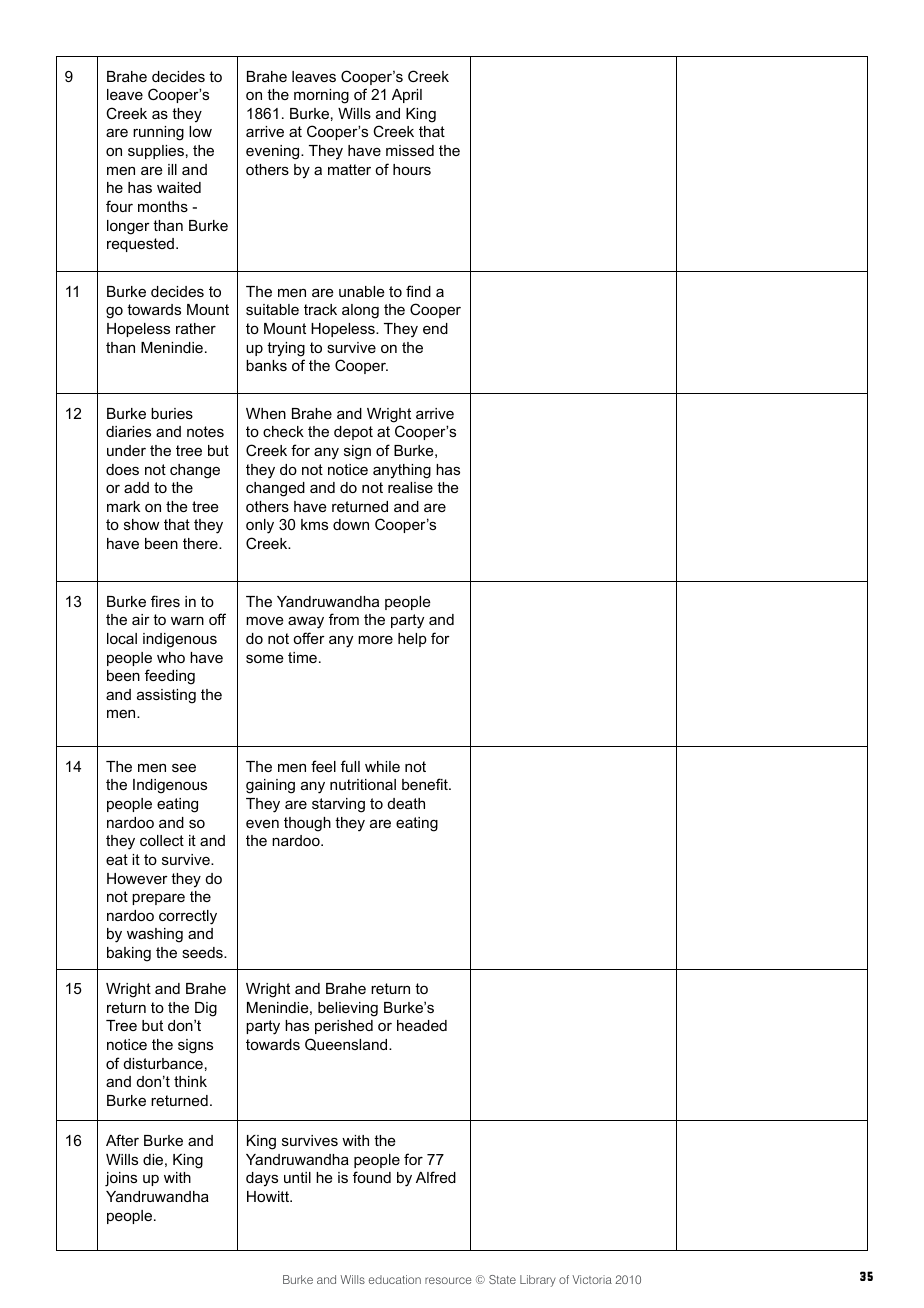  Describe the element at coordinates (395, 1279) in the image. I see `education` at that location.
